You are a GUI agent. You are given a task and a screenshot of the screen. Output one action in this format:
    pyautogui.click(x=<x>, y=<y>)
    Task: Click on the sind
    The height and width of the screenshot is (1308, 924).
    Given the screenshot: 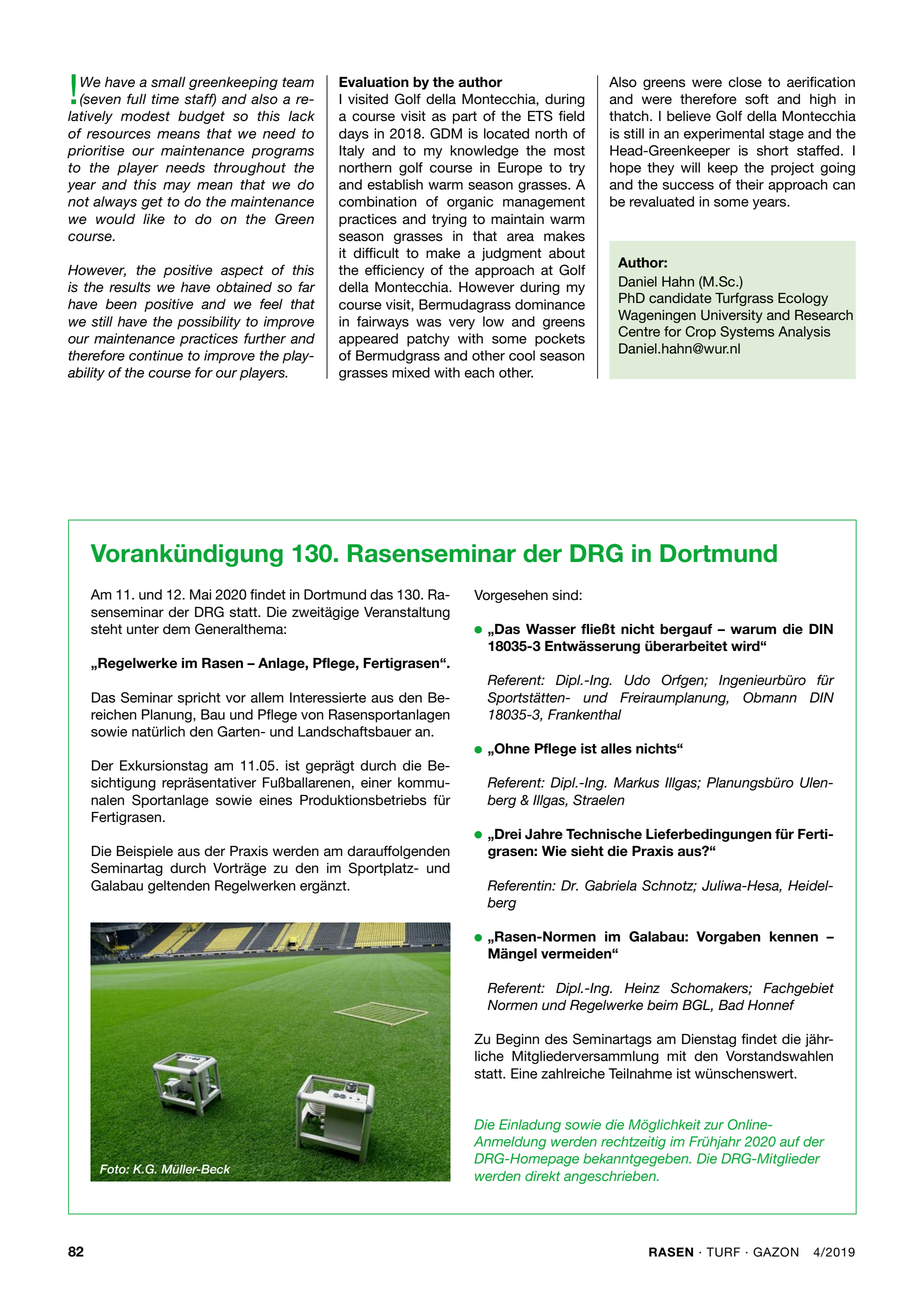 What is the action you would take?
    pyautogui.click(x=566, y=595)
